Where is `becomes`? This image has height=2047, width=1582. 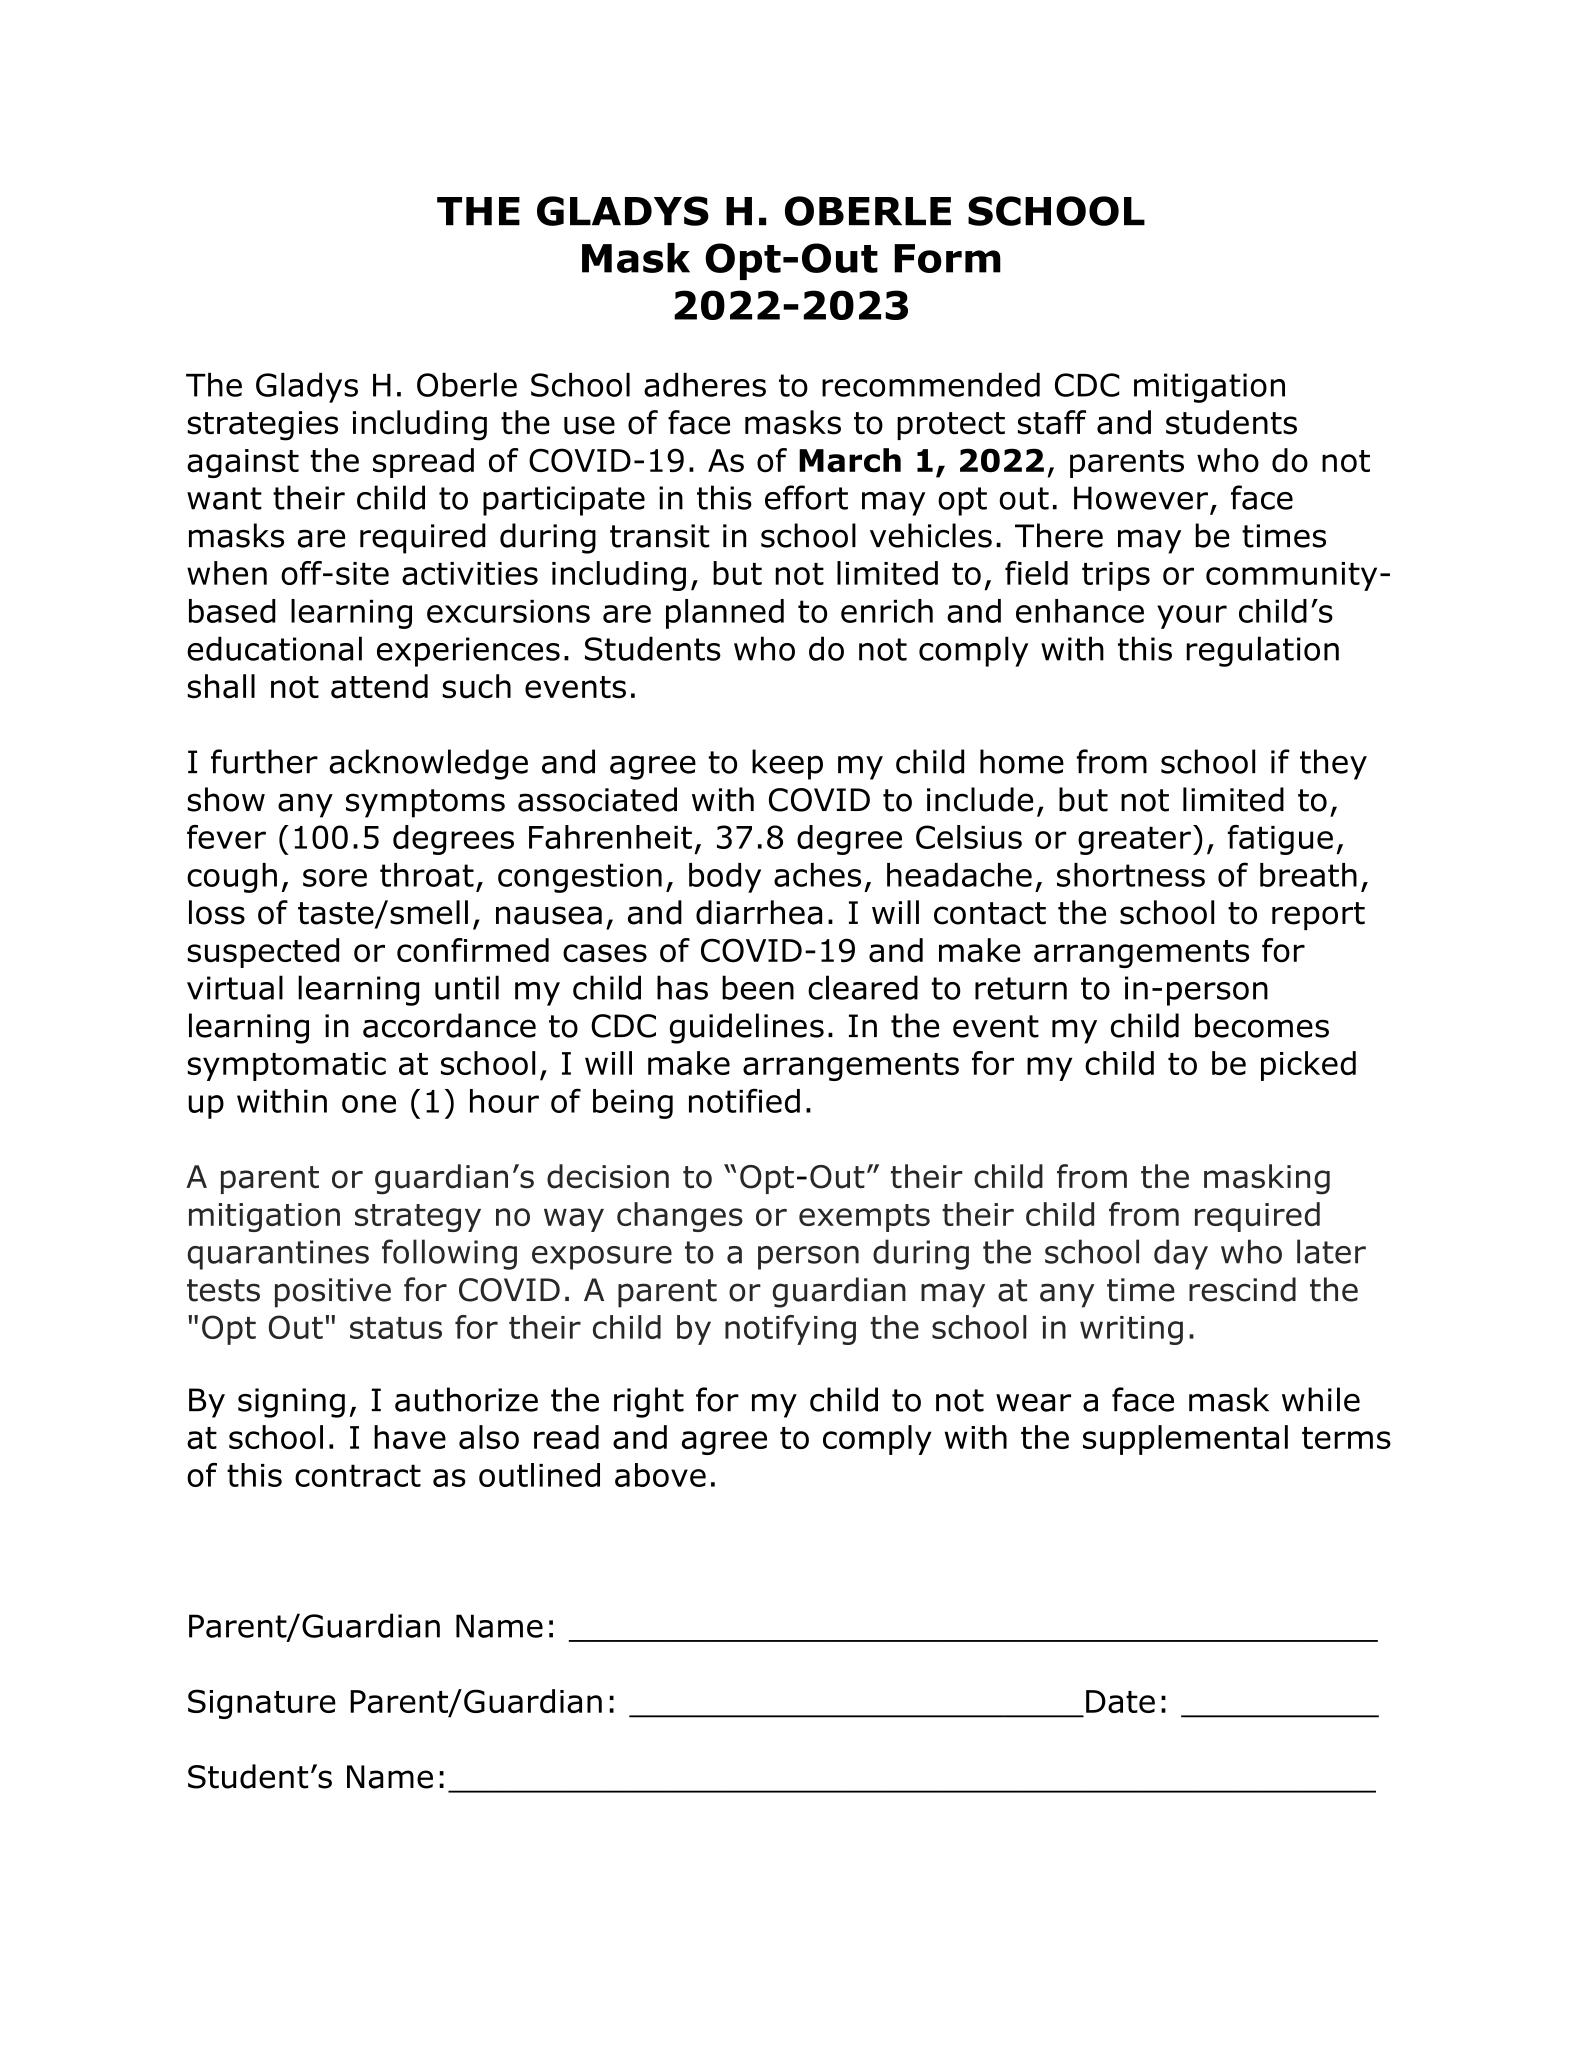 becomes is located at coordinates (1262, 1025).
